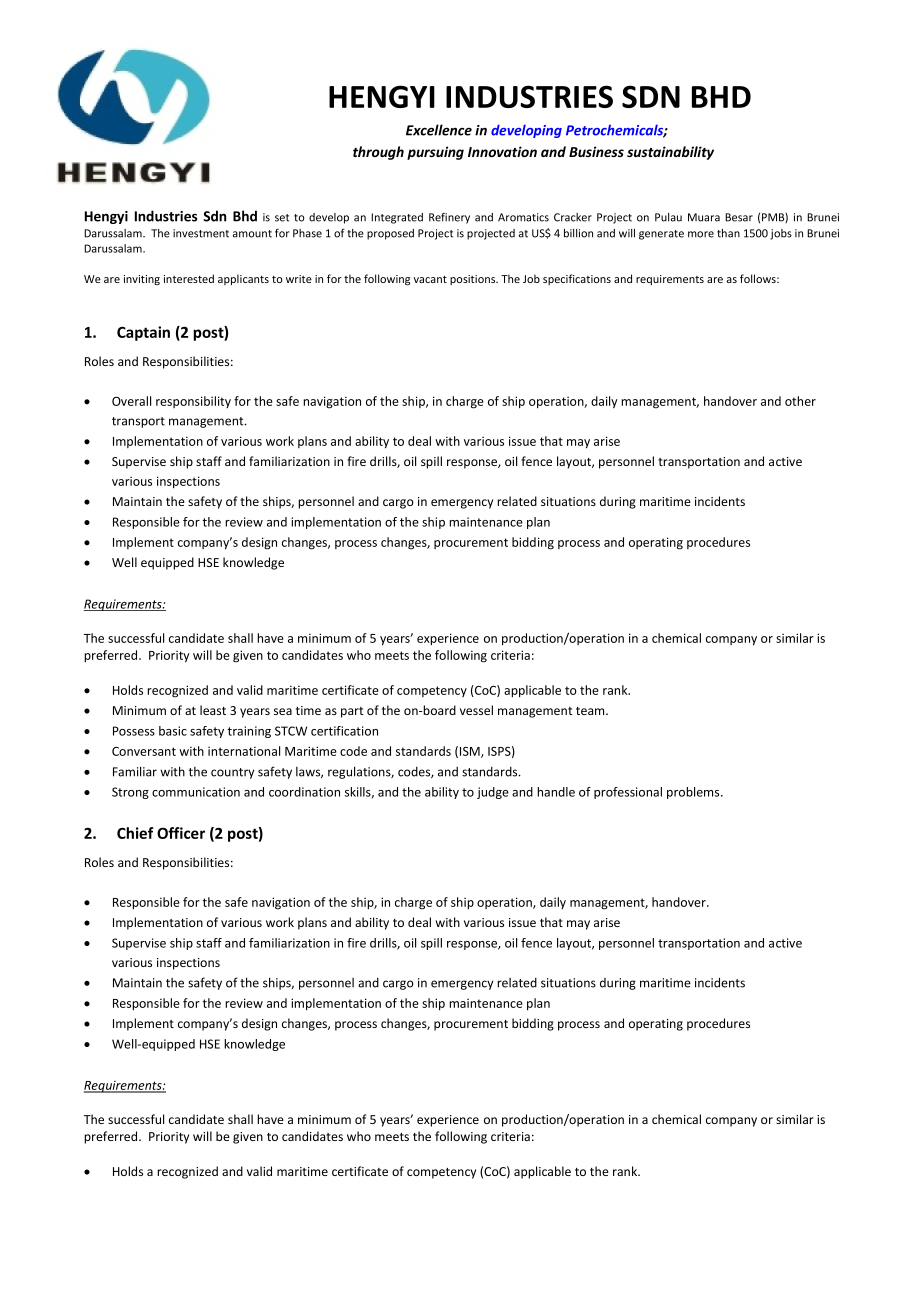  What do you see at coordinates (193, 402) in the document?
I see `responsibility` at bounding box center [193, 402].
